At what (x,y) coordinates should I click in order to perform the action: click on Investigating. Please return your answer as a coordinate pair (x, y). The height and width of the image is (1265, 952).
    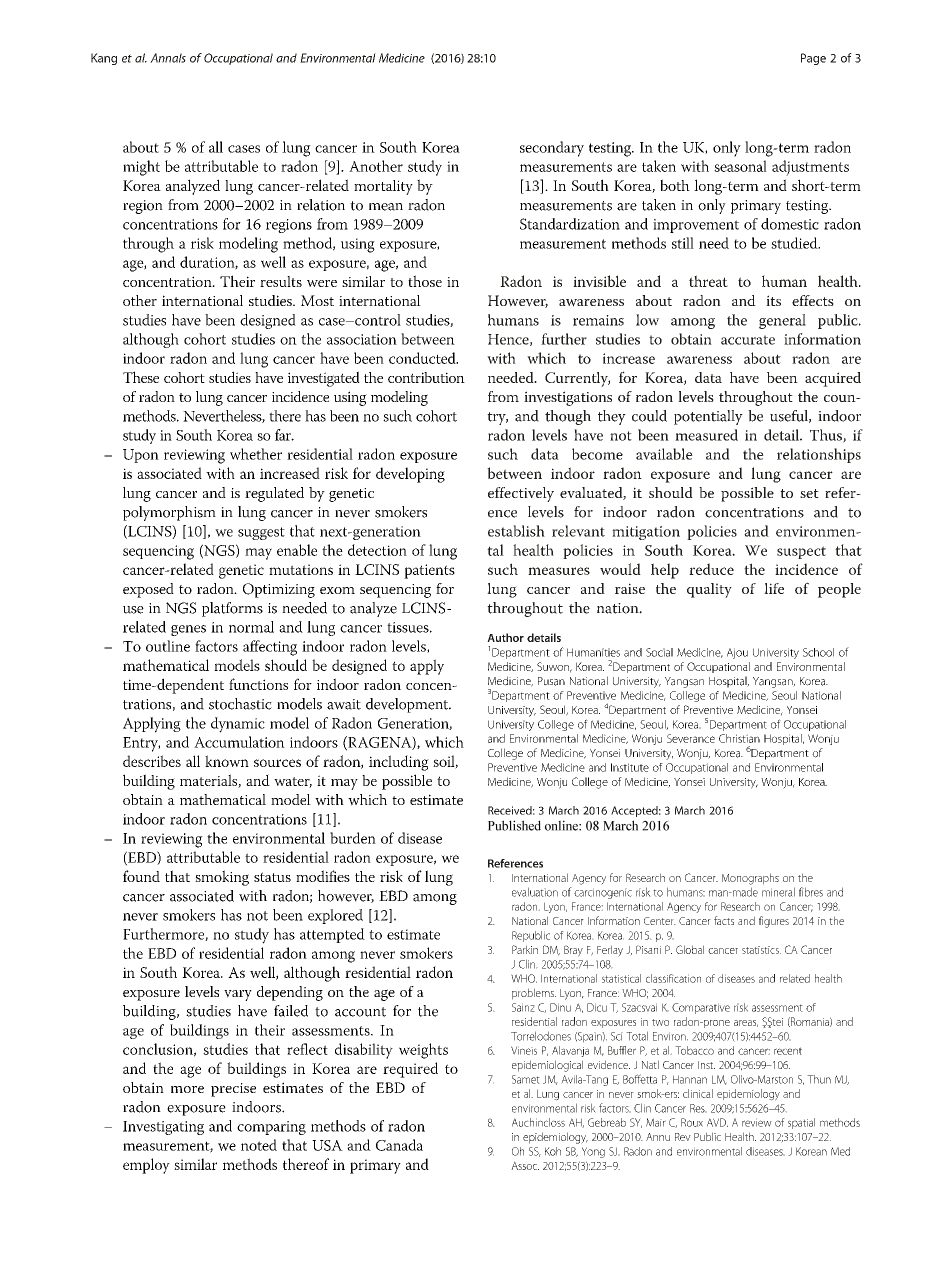
    Looking at the image, I should click on (163, 1128).
